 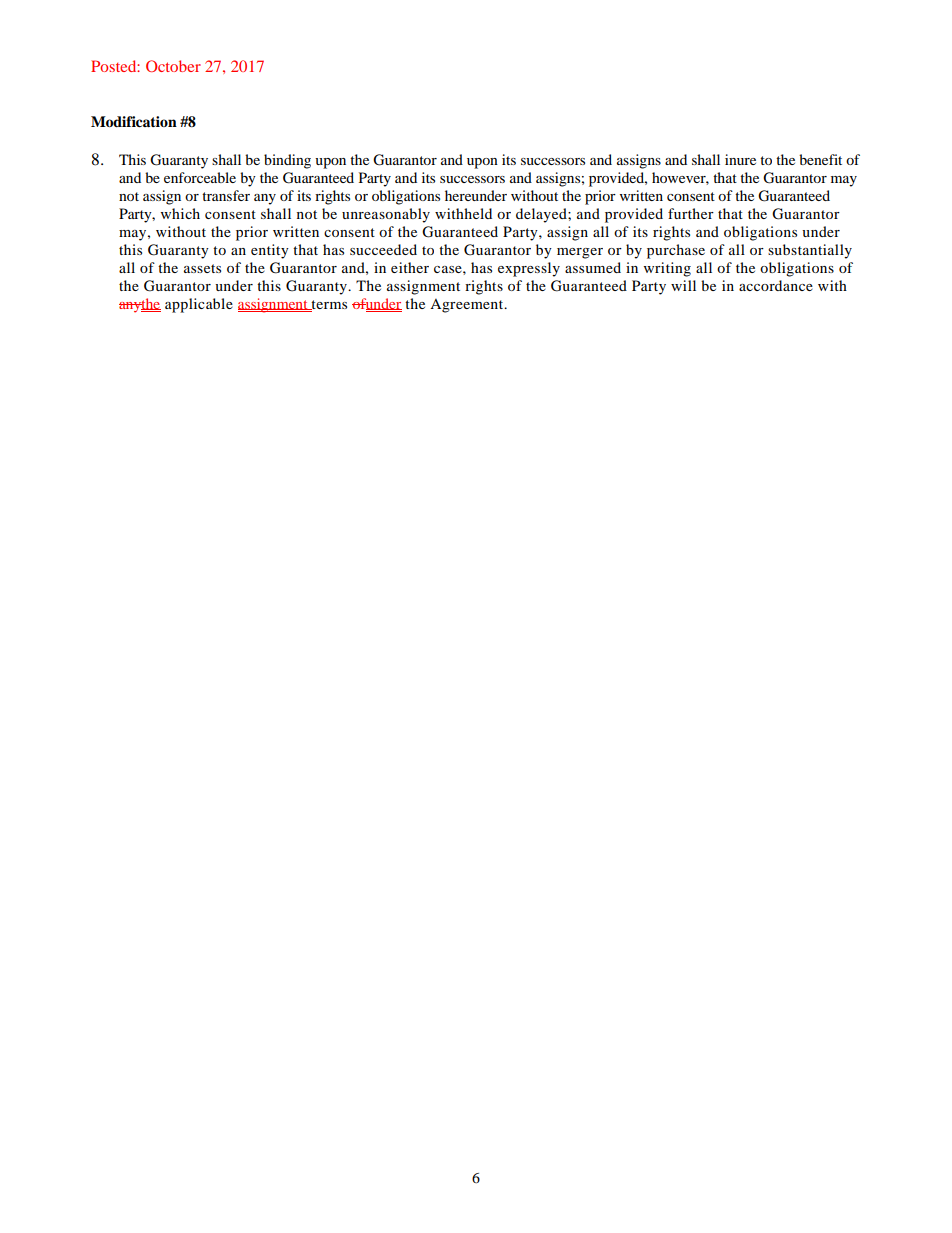 What do you see at coordinates (287, 161) in the screenshot?
I see `binding` at bounding box center [287, 161].
